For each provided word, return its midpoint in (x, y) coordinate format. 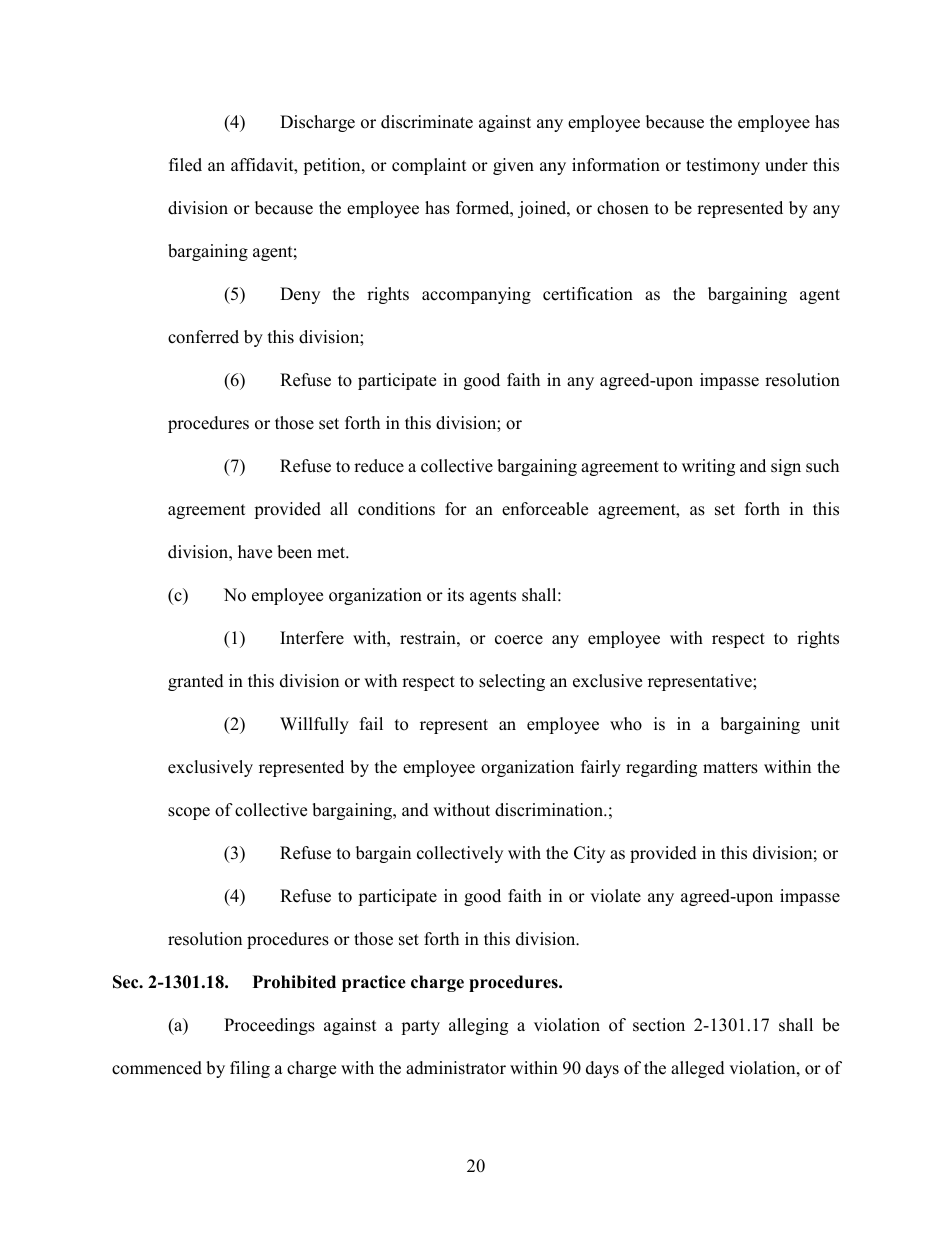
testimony (723, 166)
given (513, 166)
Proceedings (269, 1026)
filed (185, 165)
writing (708, 467)
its (455, 595)
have (255, 552)
